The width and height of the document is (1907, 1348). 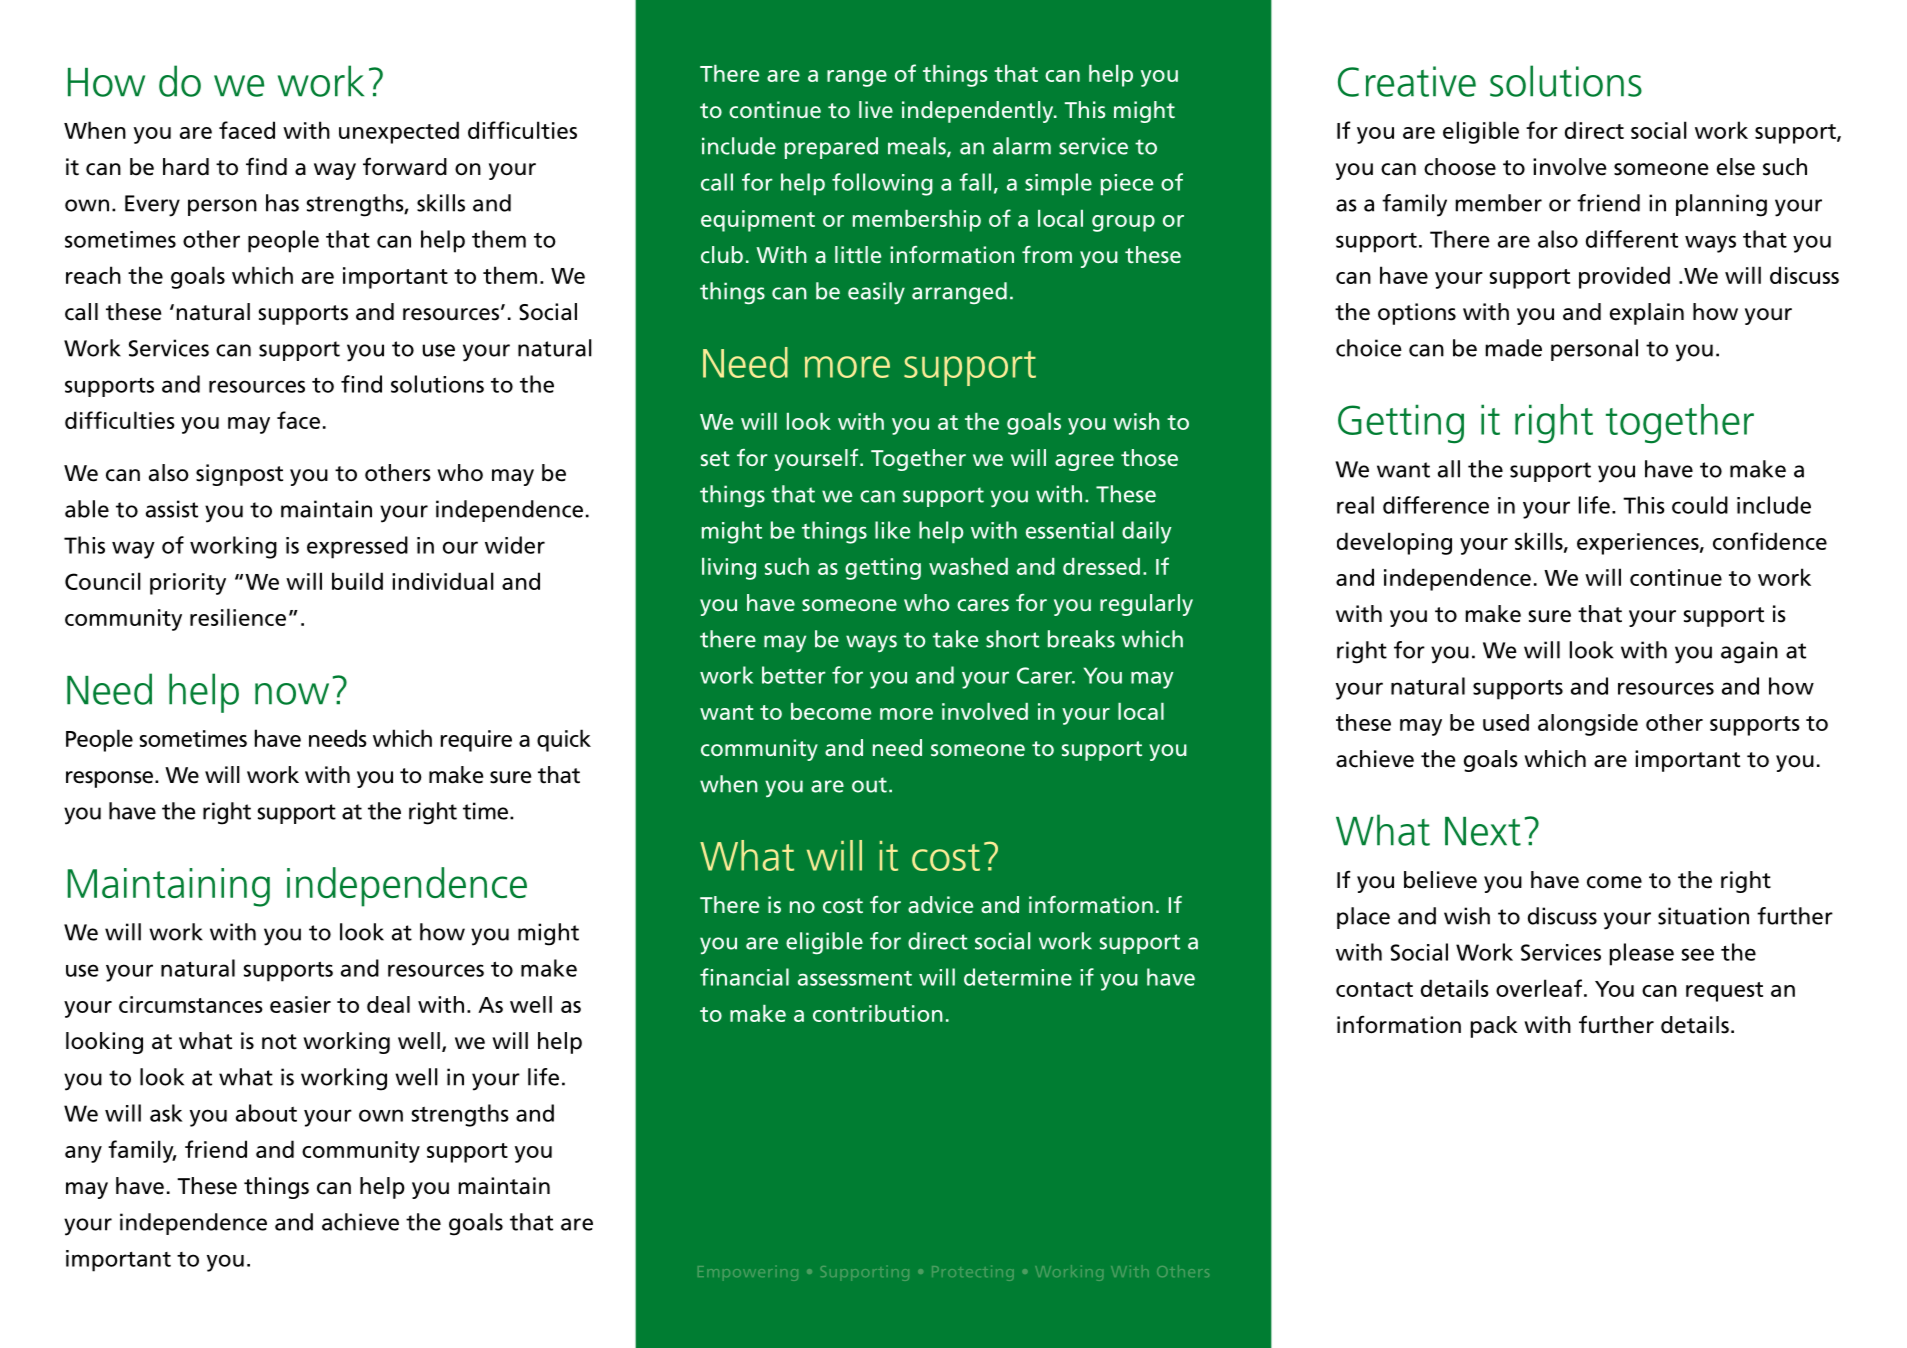 What do you see at coordinates (1394, 543) in the document?
I see `developing` at bounding box center [1394, 543].
